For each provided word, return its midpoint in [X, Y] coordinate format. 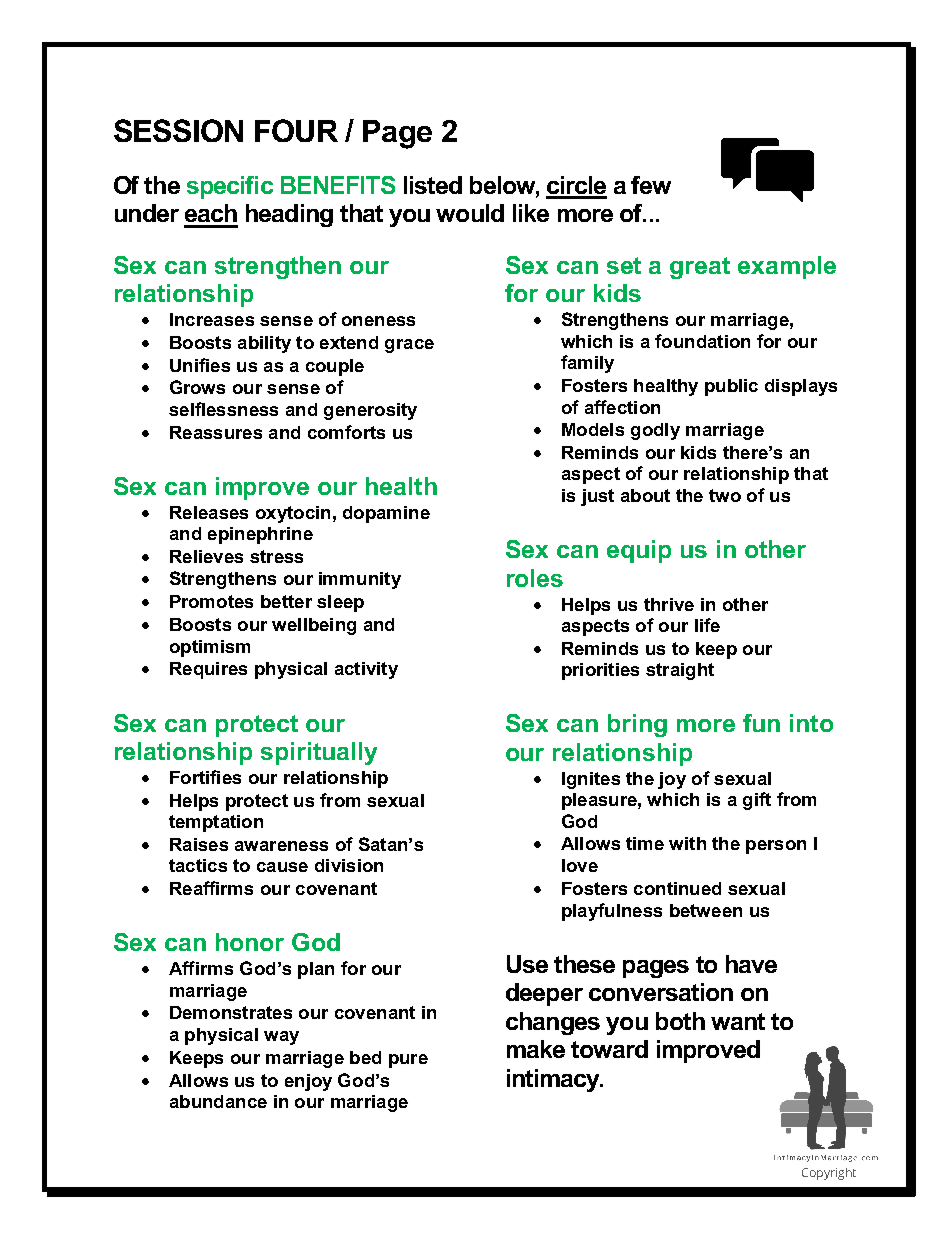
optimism [210, 648]
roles [535, 578]
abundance [218, 1101]
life [707, 625]
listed [433, 185]
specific [230, 187]
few [651, 185]
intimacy [554, 1080]
